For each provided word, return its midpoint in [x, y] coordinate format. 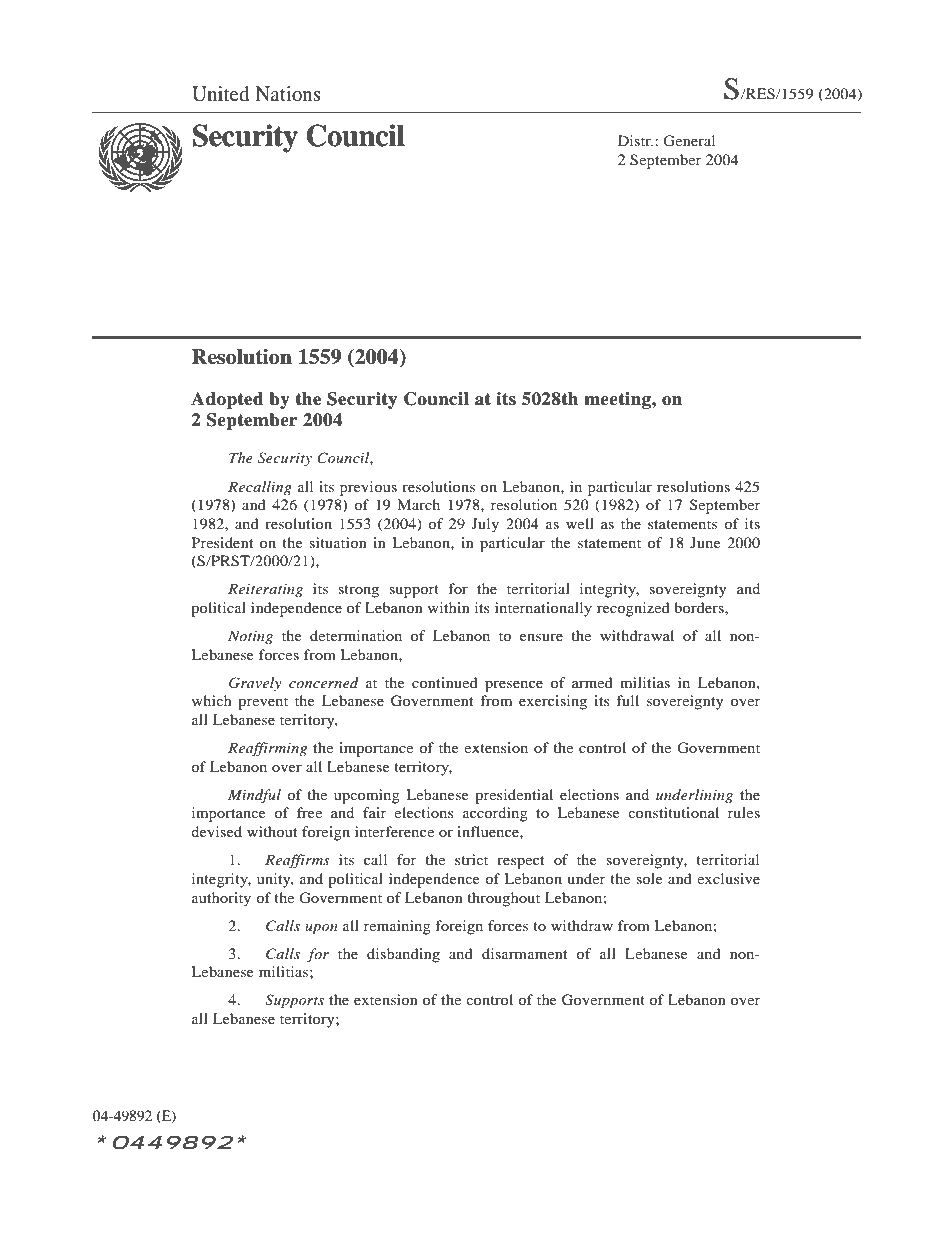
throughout [503, 899]
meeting [618, 400]
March [418, 504]
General [689, 141]
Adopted [227, 400]
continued [445, 682]
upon [321, 929]
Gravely [255, 684]
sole [649, 878]
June [705, 542]
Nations [288, 93]
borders [700, 607]
